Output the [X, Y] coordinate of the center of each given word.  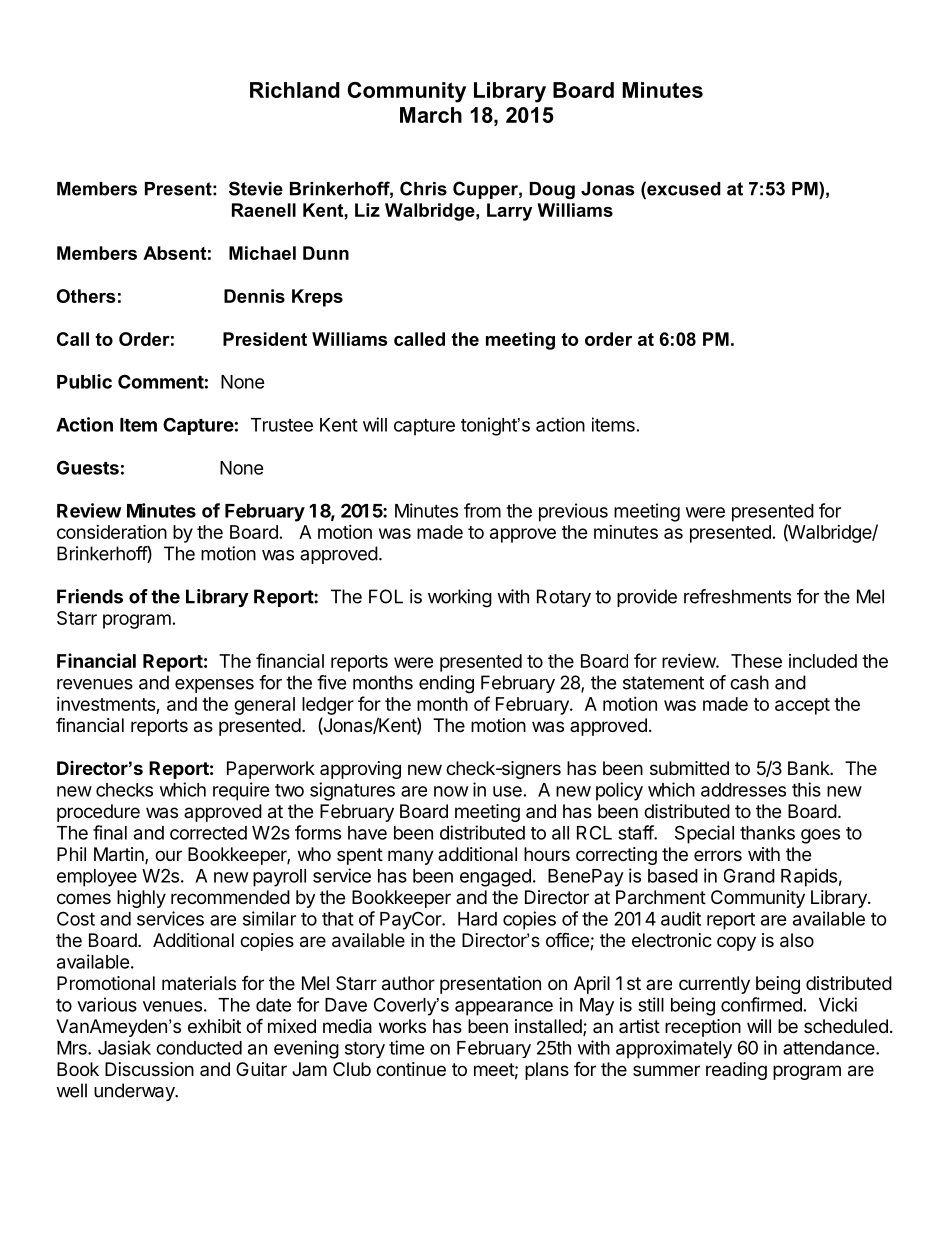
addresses [743, 790]
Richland [295, 90]
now [451, 791]
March [431, 115]
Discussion [149, 1069]
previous [573, 512]
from [482, 510]
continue [411, 1069]
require [241, 791]
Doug [552, 190]
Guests [88, 467]
